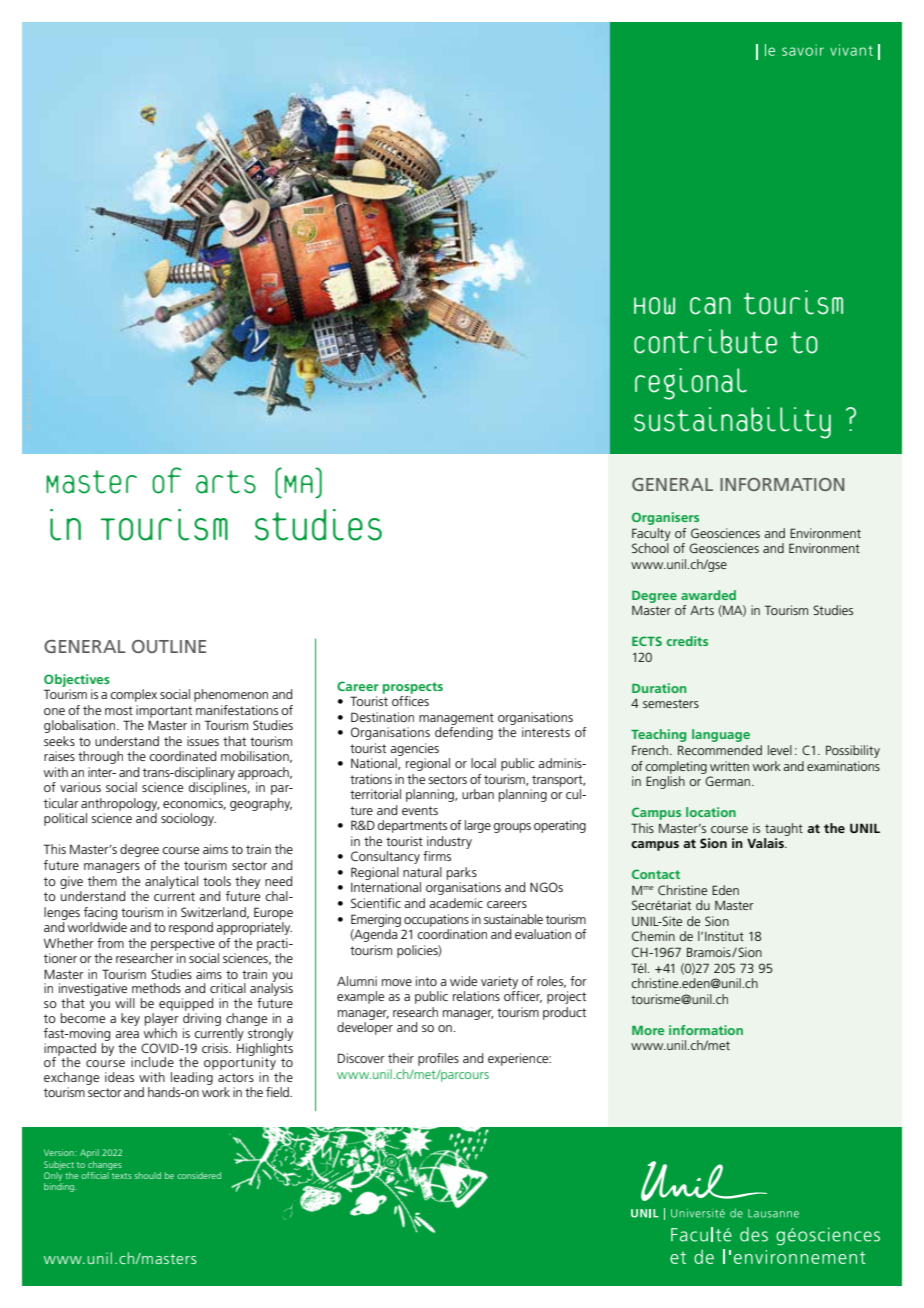  What do you see at coordinates (171, 882) in the screenshot?
I see `analytical` at bounding box center [171, 882].
